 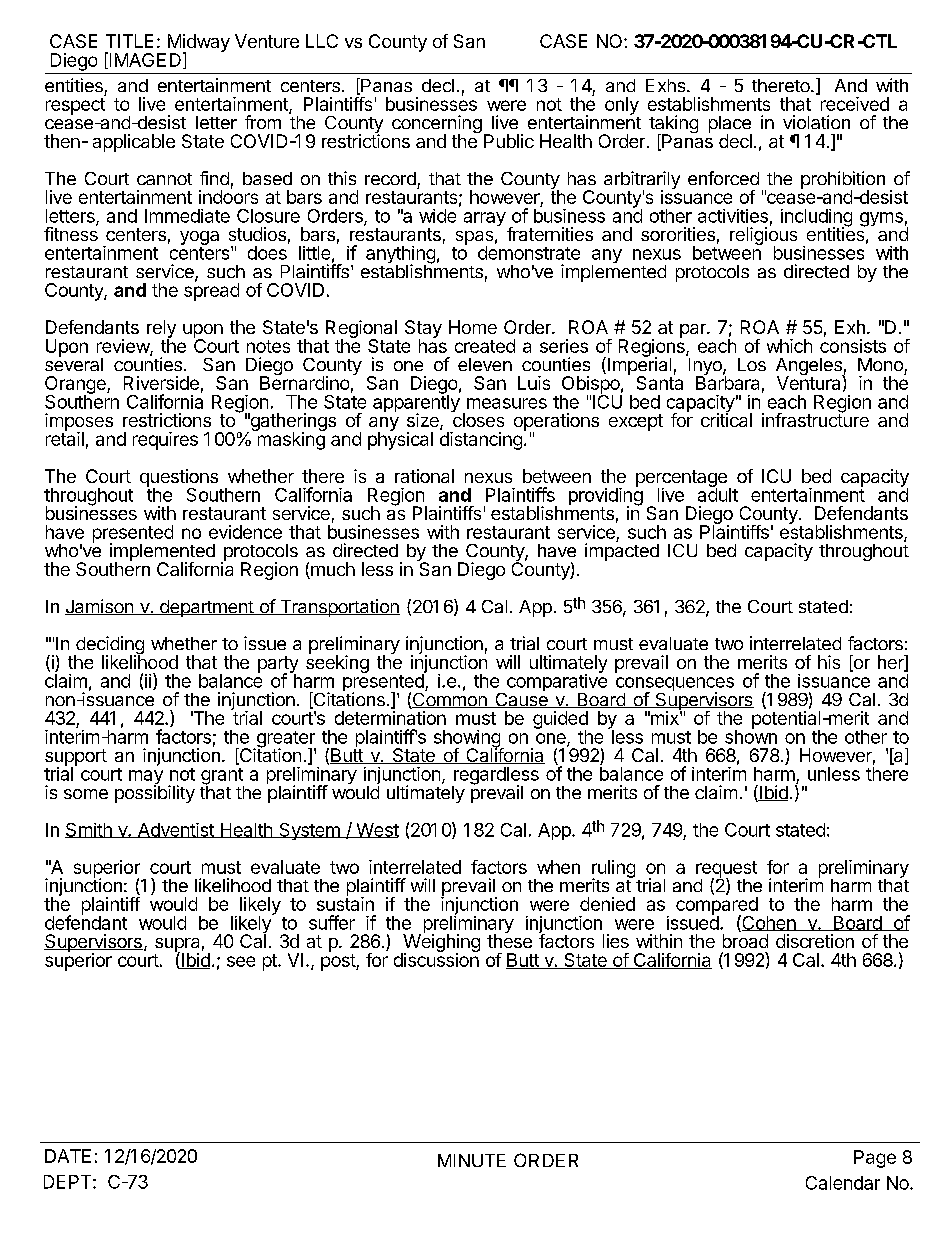 I want to click on department, so click(x=206, y=608).
